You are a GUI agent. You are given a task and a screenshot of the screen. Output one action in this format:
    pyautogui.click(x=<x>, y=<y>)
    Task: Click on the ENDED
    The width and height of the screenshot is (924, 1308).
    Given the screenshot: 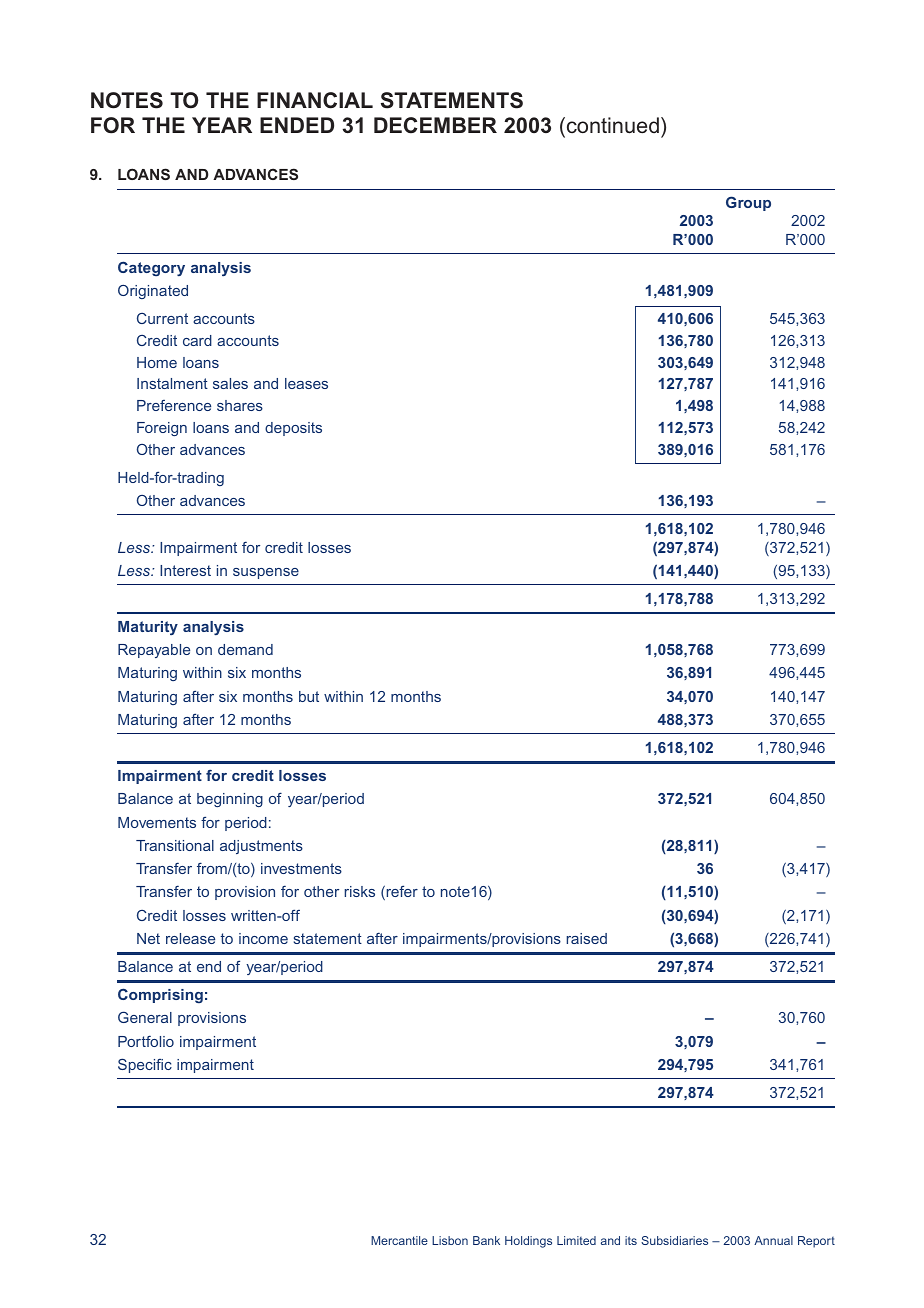 What is the action you would take?
    pyautogui.click(x=297, y=125)
